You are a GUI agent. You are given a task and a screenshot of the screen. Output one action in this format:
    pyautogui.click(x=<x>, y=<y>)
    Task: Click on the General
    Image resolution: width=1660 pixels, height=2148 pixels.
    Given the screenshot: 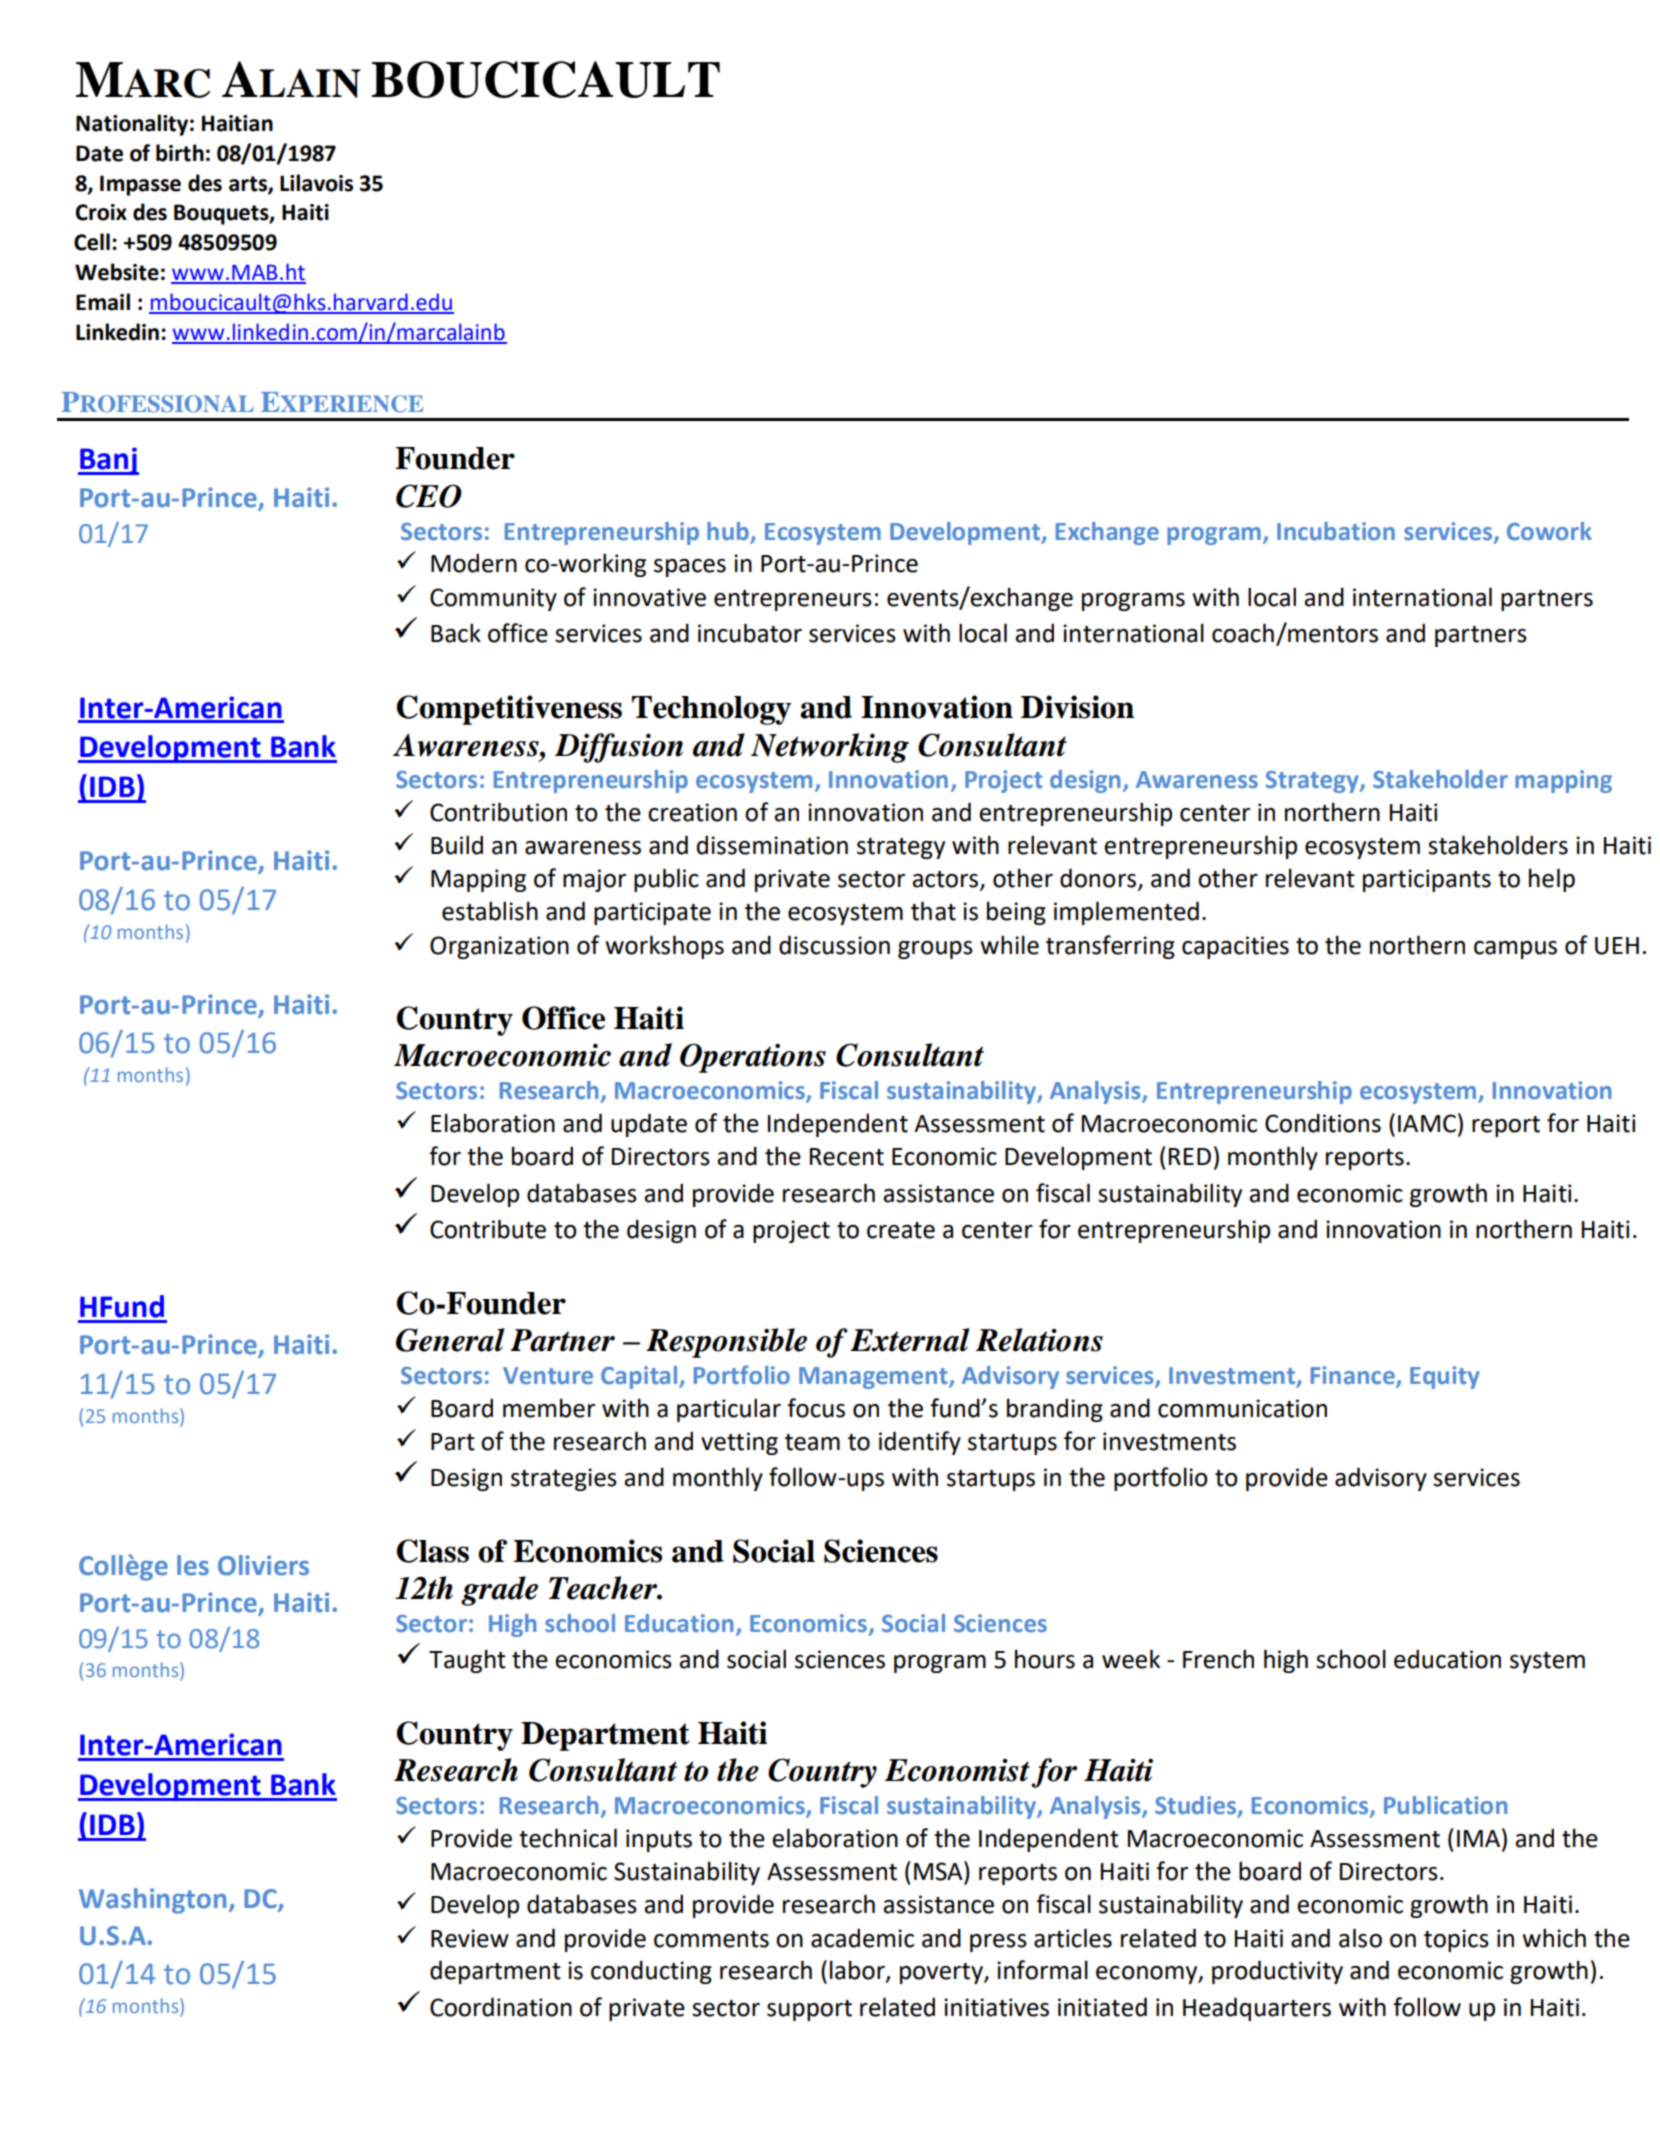 What is the action you would take?
    pyautogui.click(x=450, y=1340)
